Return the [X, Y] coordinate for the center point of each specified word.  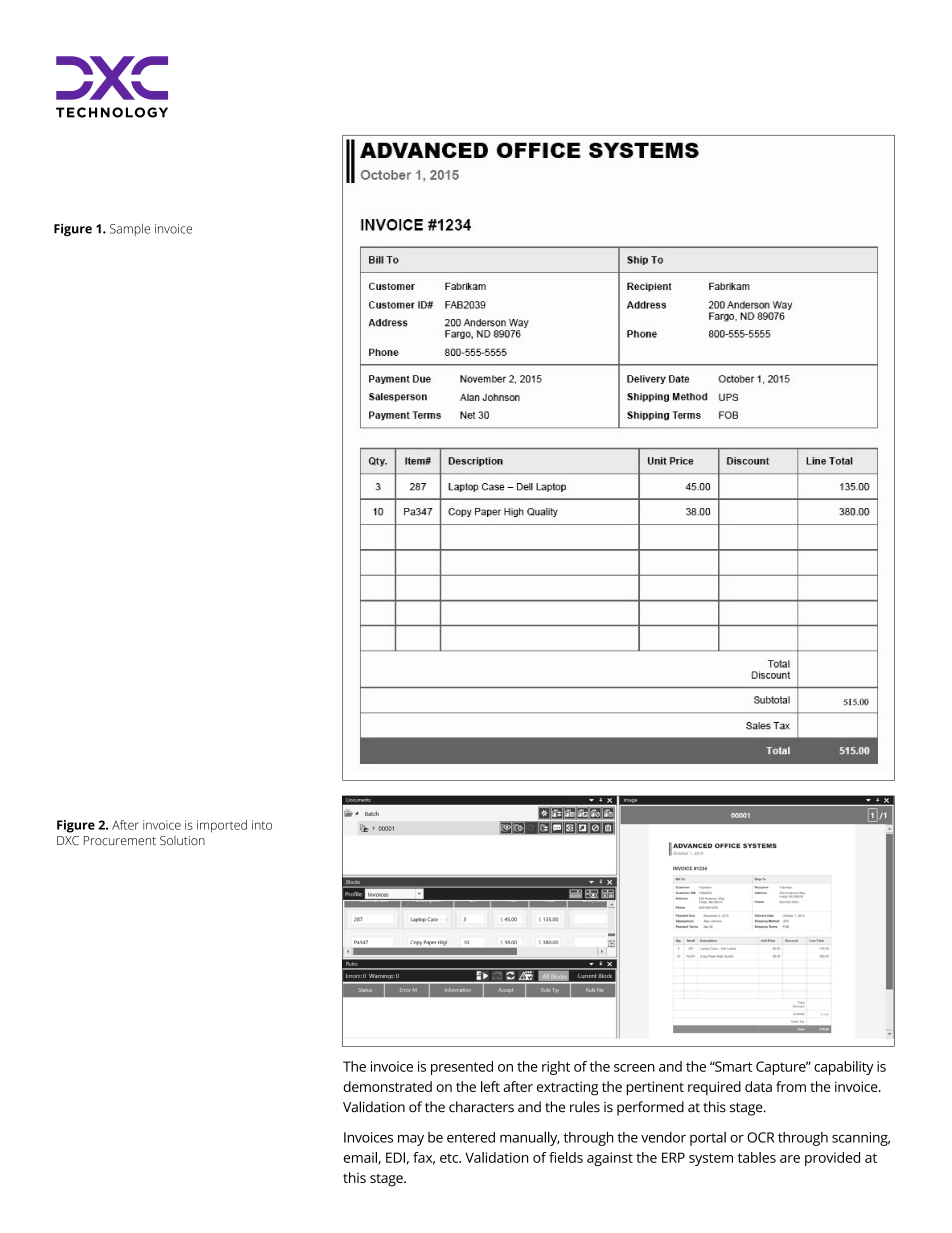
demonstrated [387, 1086]
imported [222, 826]
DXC [68, 841]
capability [843, 1068]
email [361, 1158]
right [556, 1068]
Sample [130, 230]
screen [634, 1068]
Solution [182, 841]
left [490, 1086]
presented [462, 1068]
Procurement [120, 840]
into [262, 825]
